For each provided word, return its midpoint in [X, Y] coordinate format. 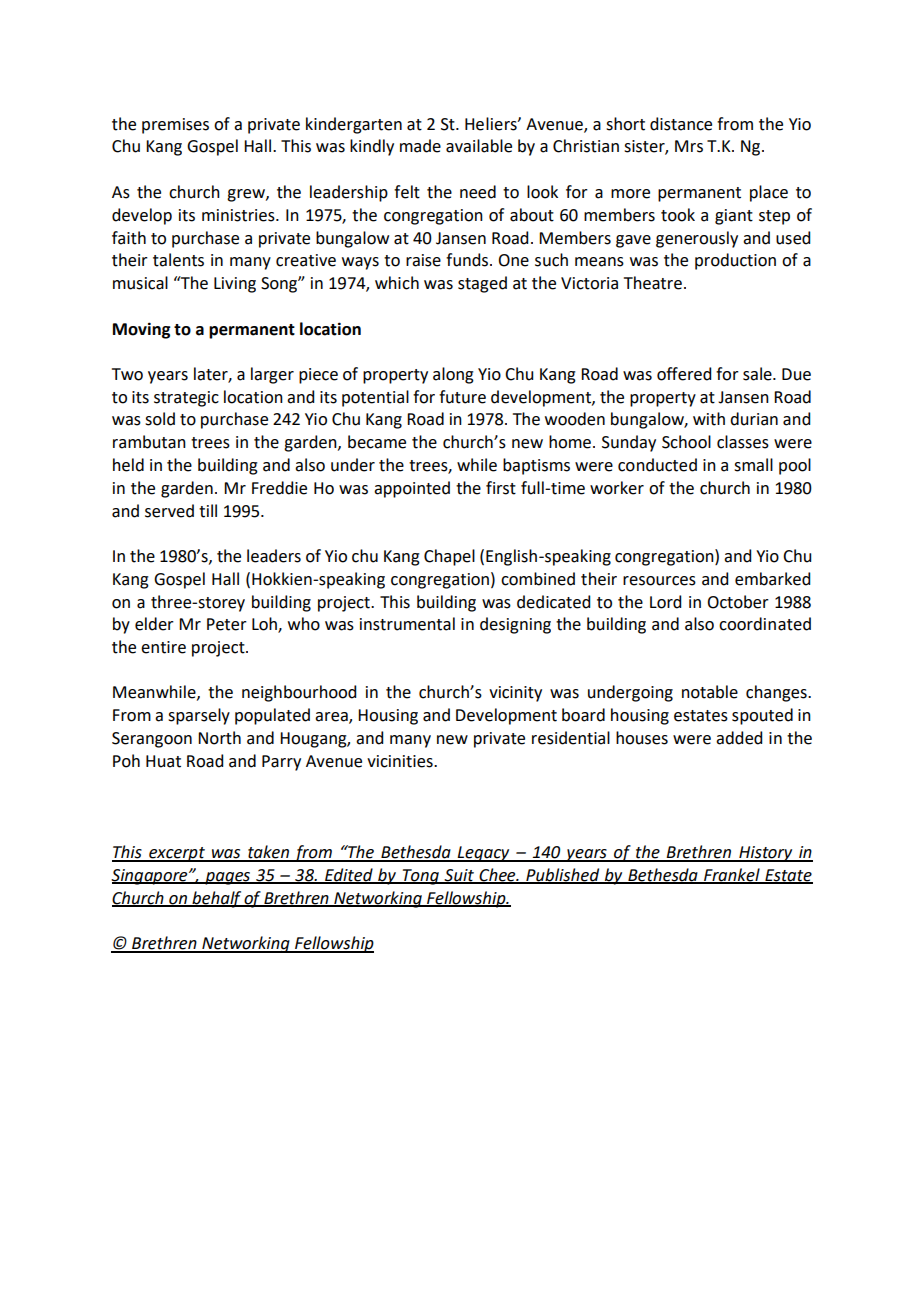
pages [228, 878]
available [479, 146]
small [753, 465]
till [208, 511]
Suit [459, 876]
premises [175, 126]
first [501, 488]
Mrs [689, 146]
